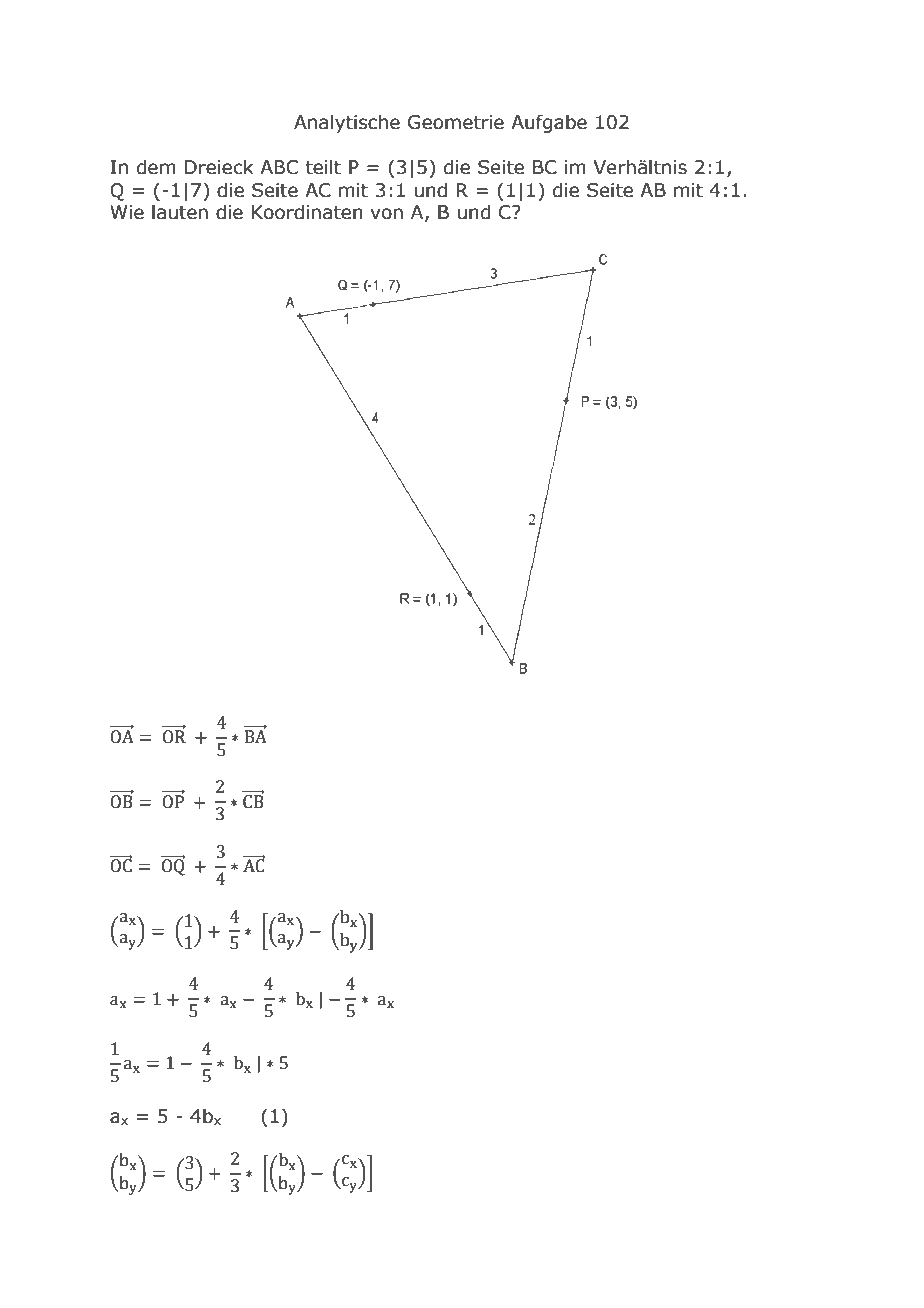  I want to click on dem, so click(156, 167).
